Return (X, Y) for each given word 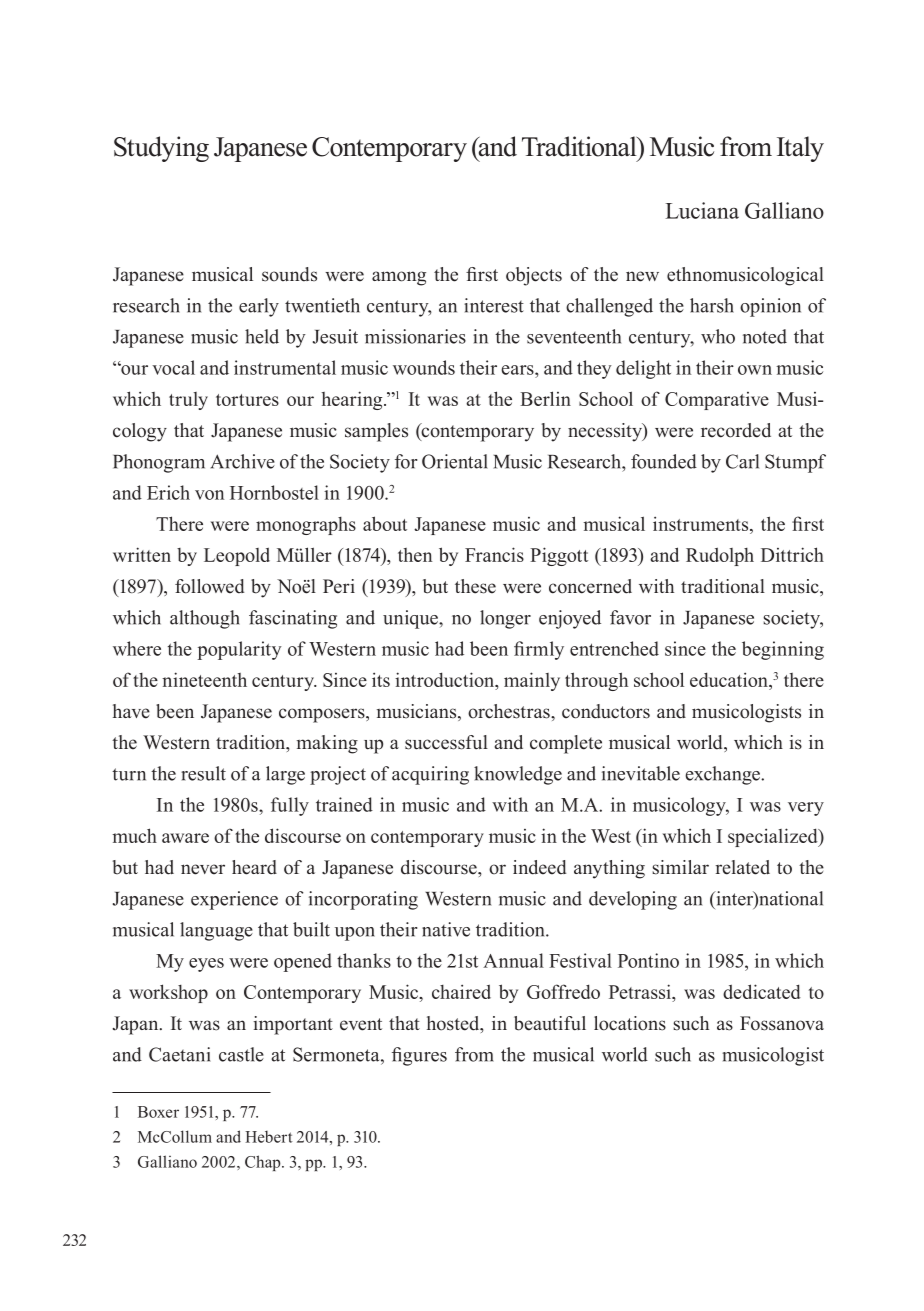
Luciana (702, 210)
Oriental (455, 461)
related (743, 867)
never (203, 869)
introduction (445, 679)
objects (534, 276)
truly (188, 401)
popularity (239, 650)
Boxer (158, 1112)
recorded (736, 430)
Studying (161, 149)
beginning (783, 650)
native (446, 929)
